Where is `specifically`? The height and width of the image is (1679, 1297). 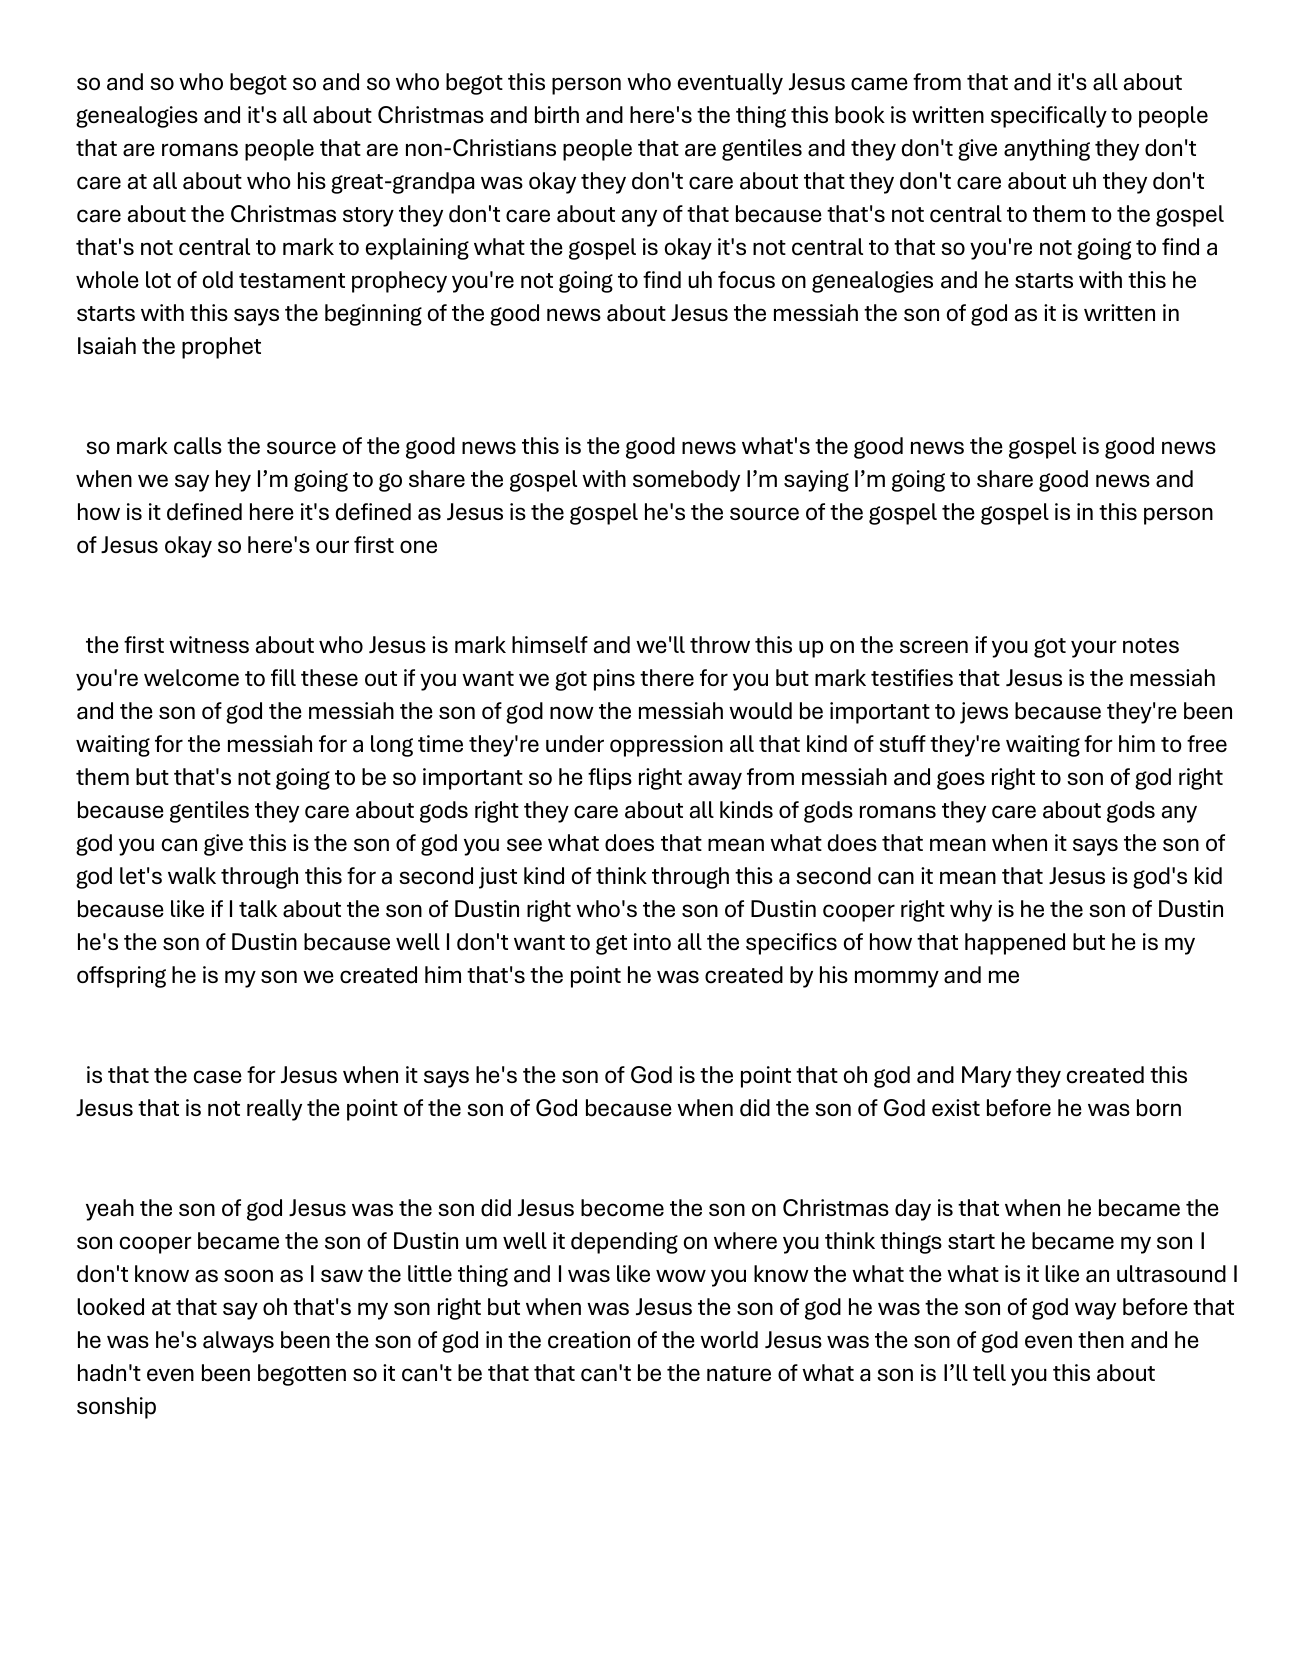
specifically is located at coordinates (1049, 117).
